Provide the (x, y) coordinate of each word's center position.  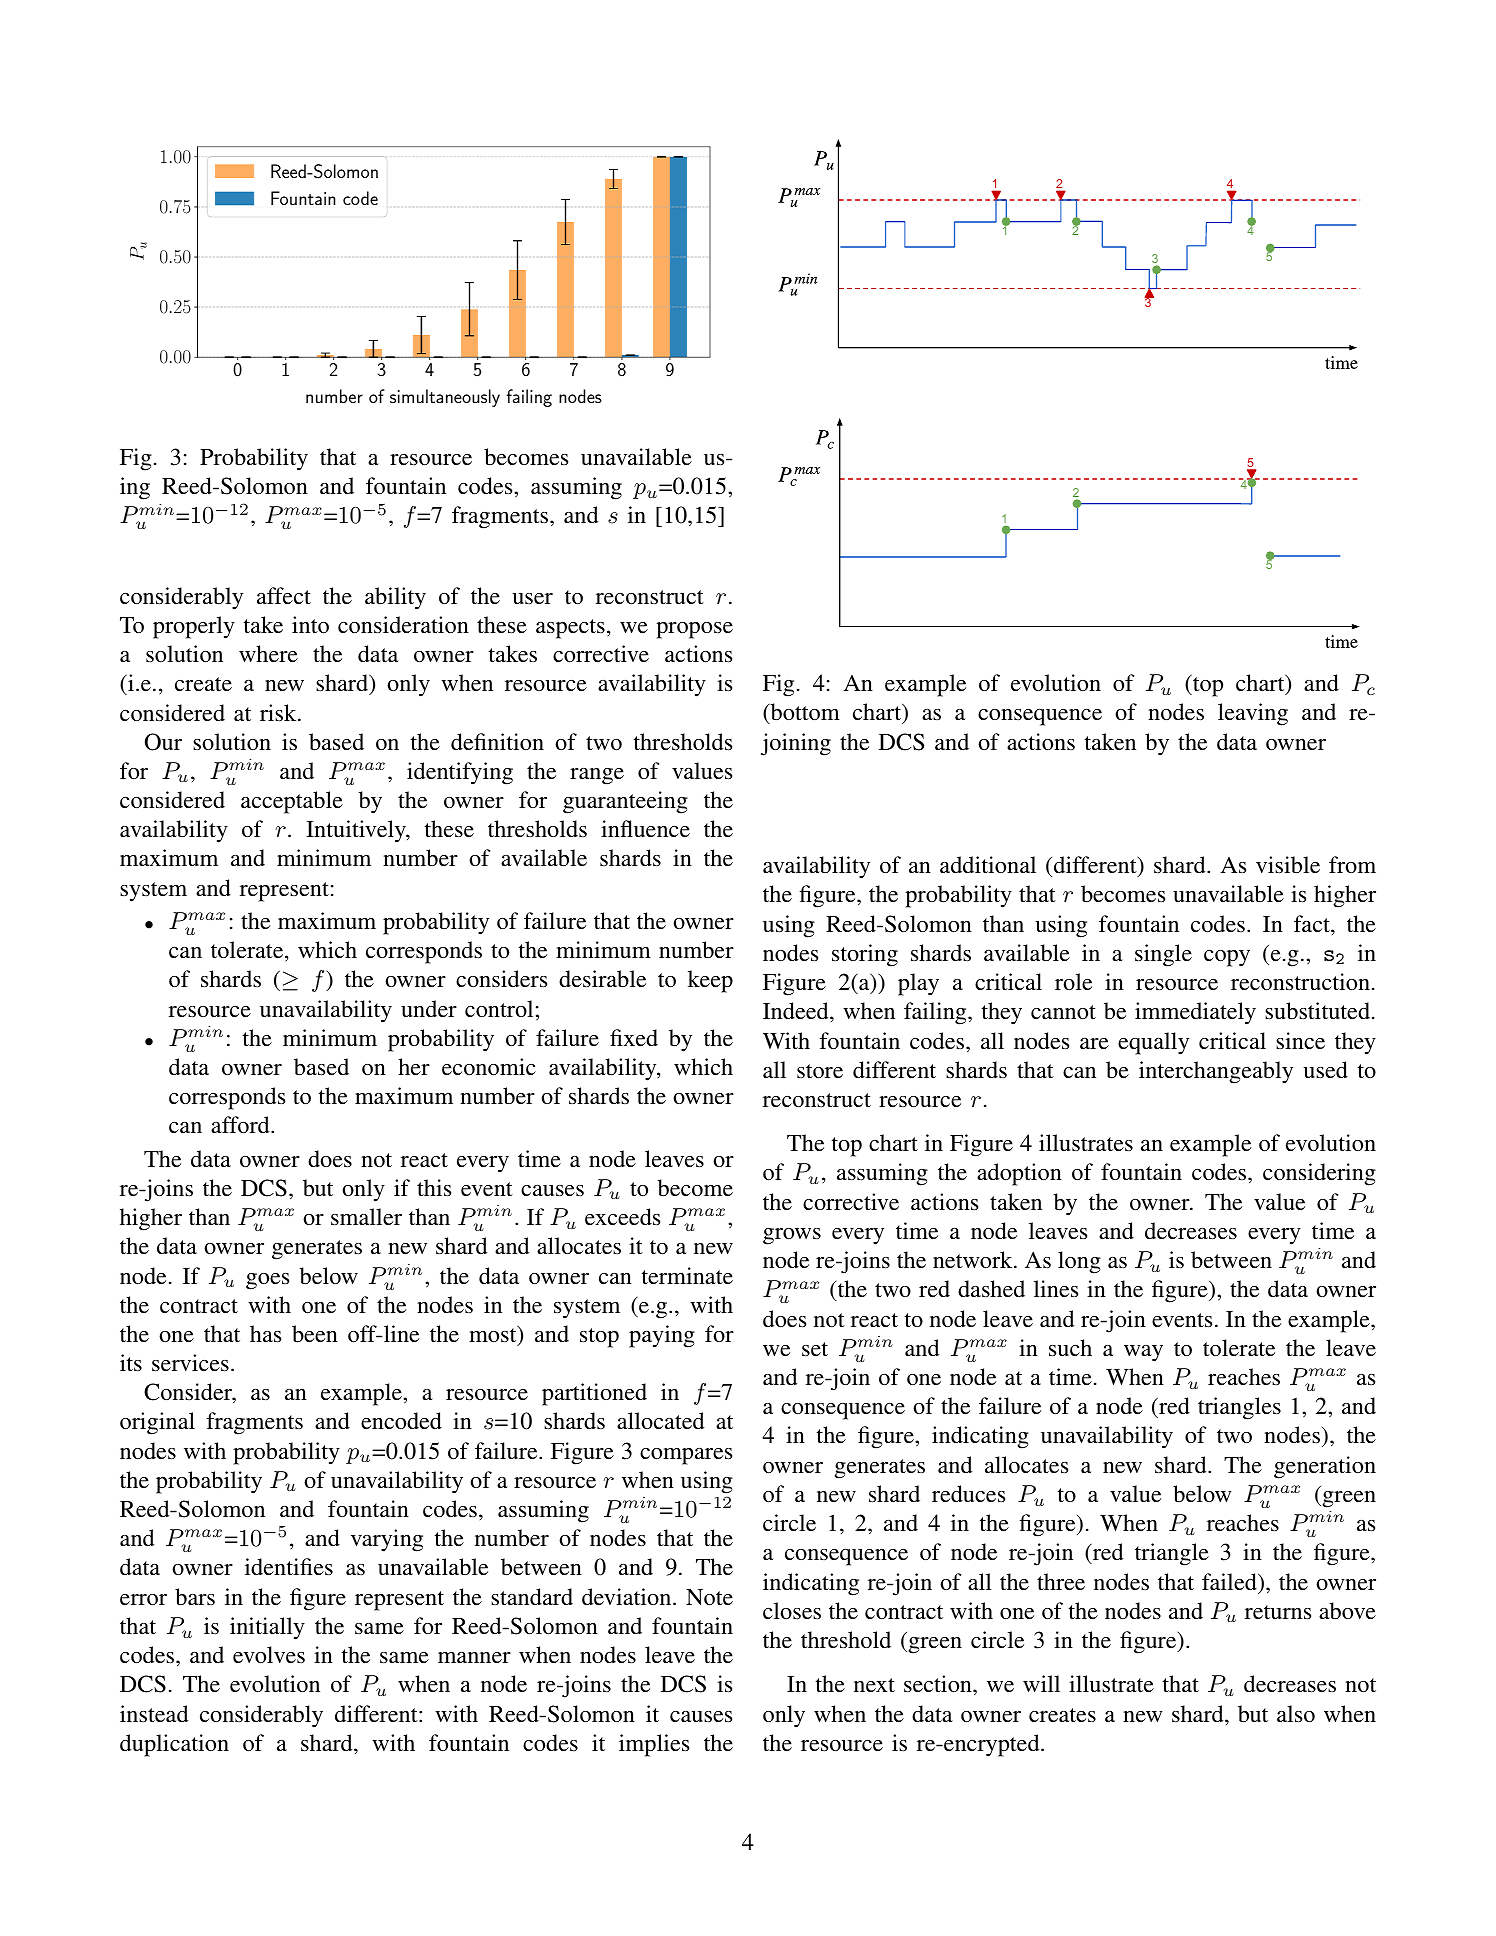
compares (686, 1456)
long (1079, 1262)
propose (694, 630)
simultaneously (445, 398)
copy (1227, 958)
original (157, 1423)
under (429, 1008)
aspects (570, 629)
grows (792, 1236)
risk (279, 713)
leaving (1253, 714)
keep (710, 981)
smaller (366, 1216)
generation (1325, 1467)
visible (1288, 865)
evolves (269, 1654)
